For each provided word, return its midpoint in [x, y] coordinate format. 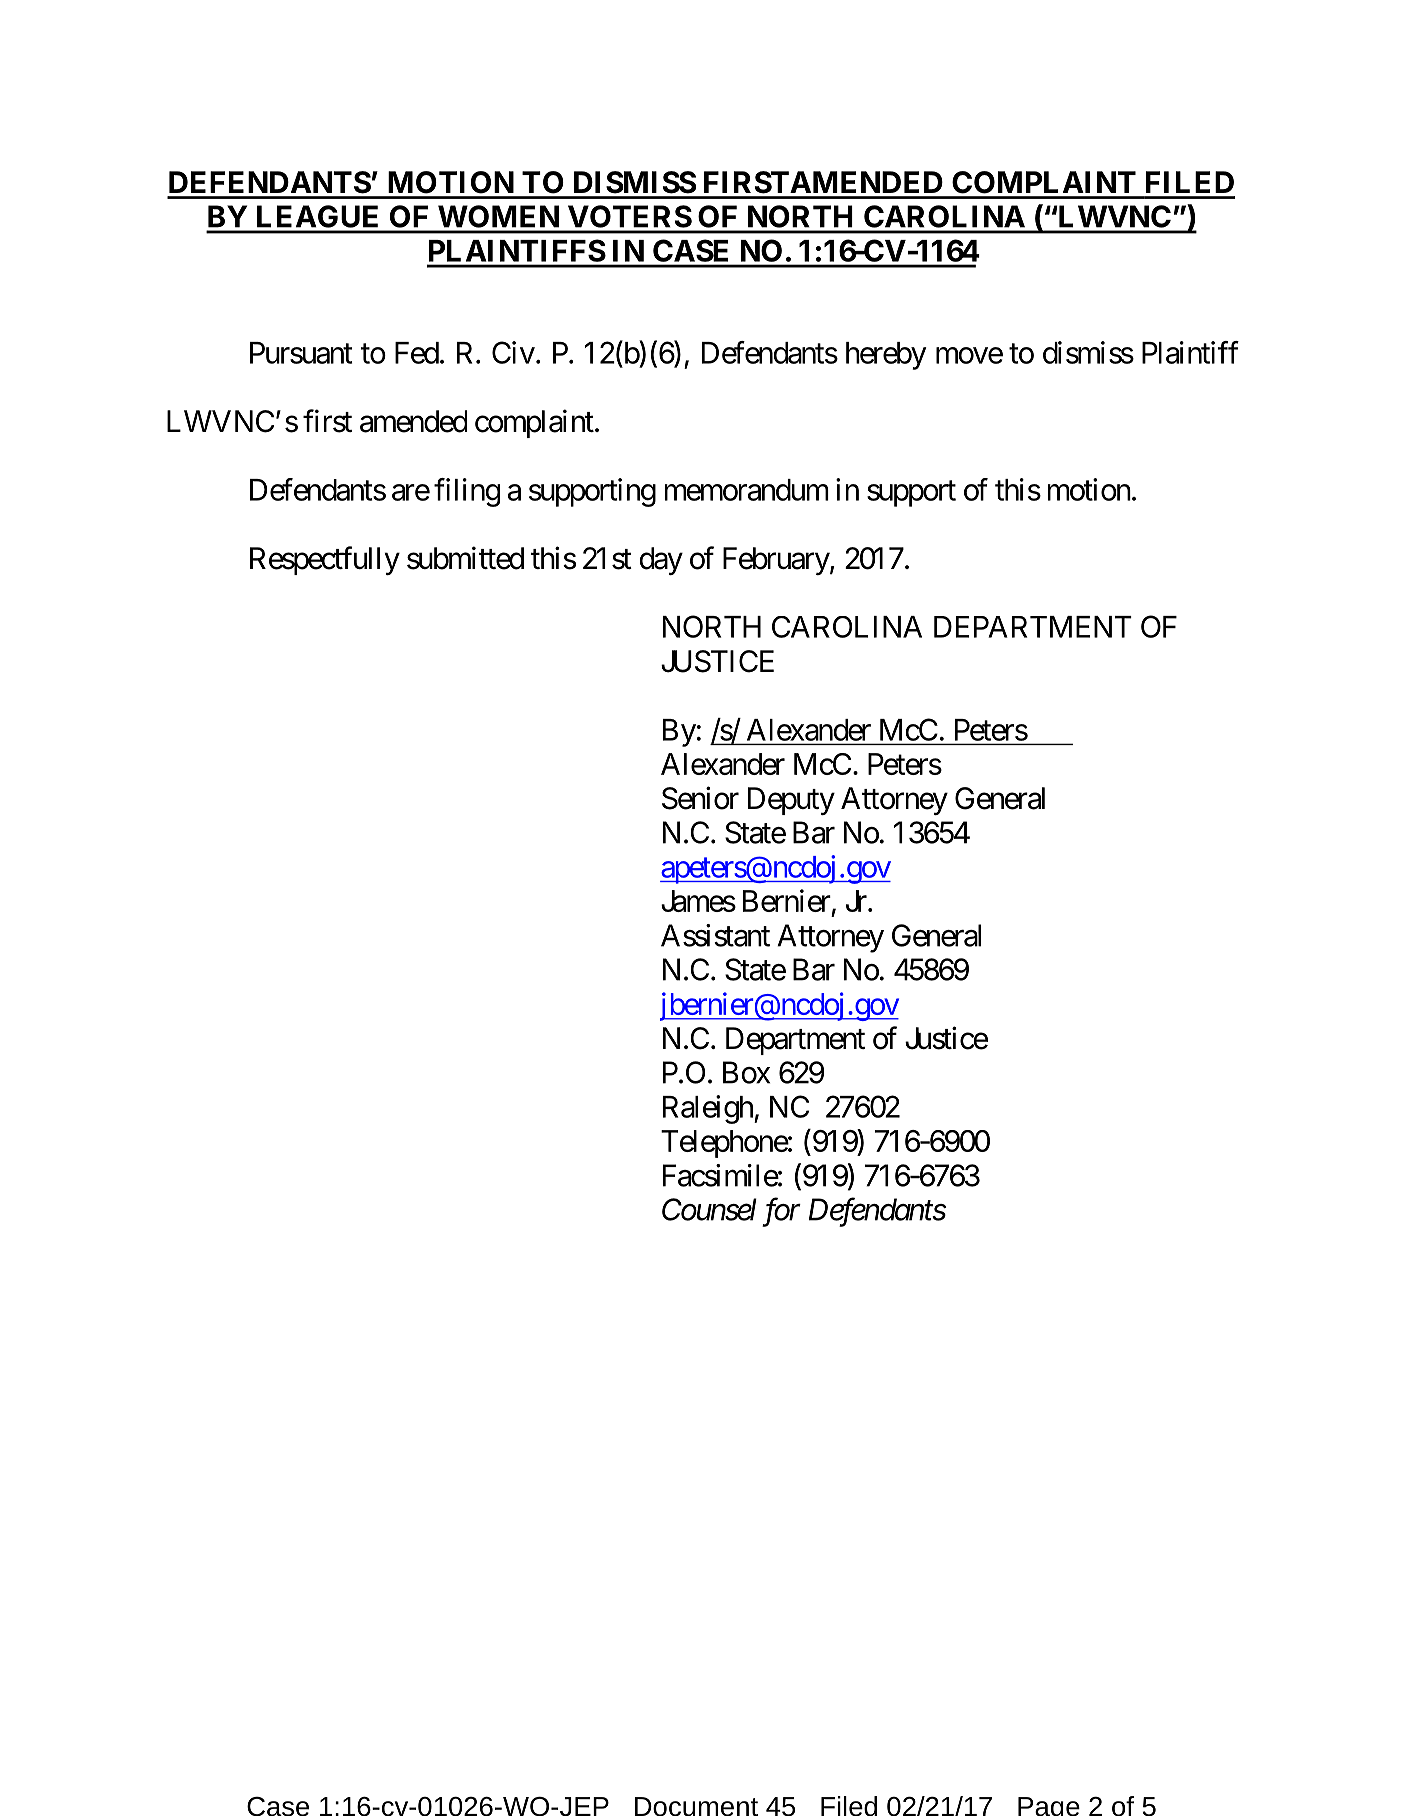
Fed [417, 353]
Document [696, 1806]
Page [1049, 1806]
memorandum [746, 490]
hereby [886, 356]
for [781, 1212]
